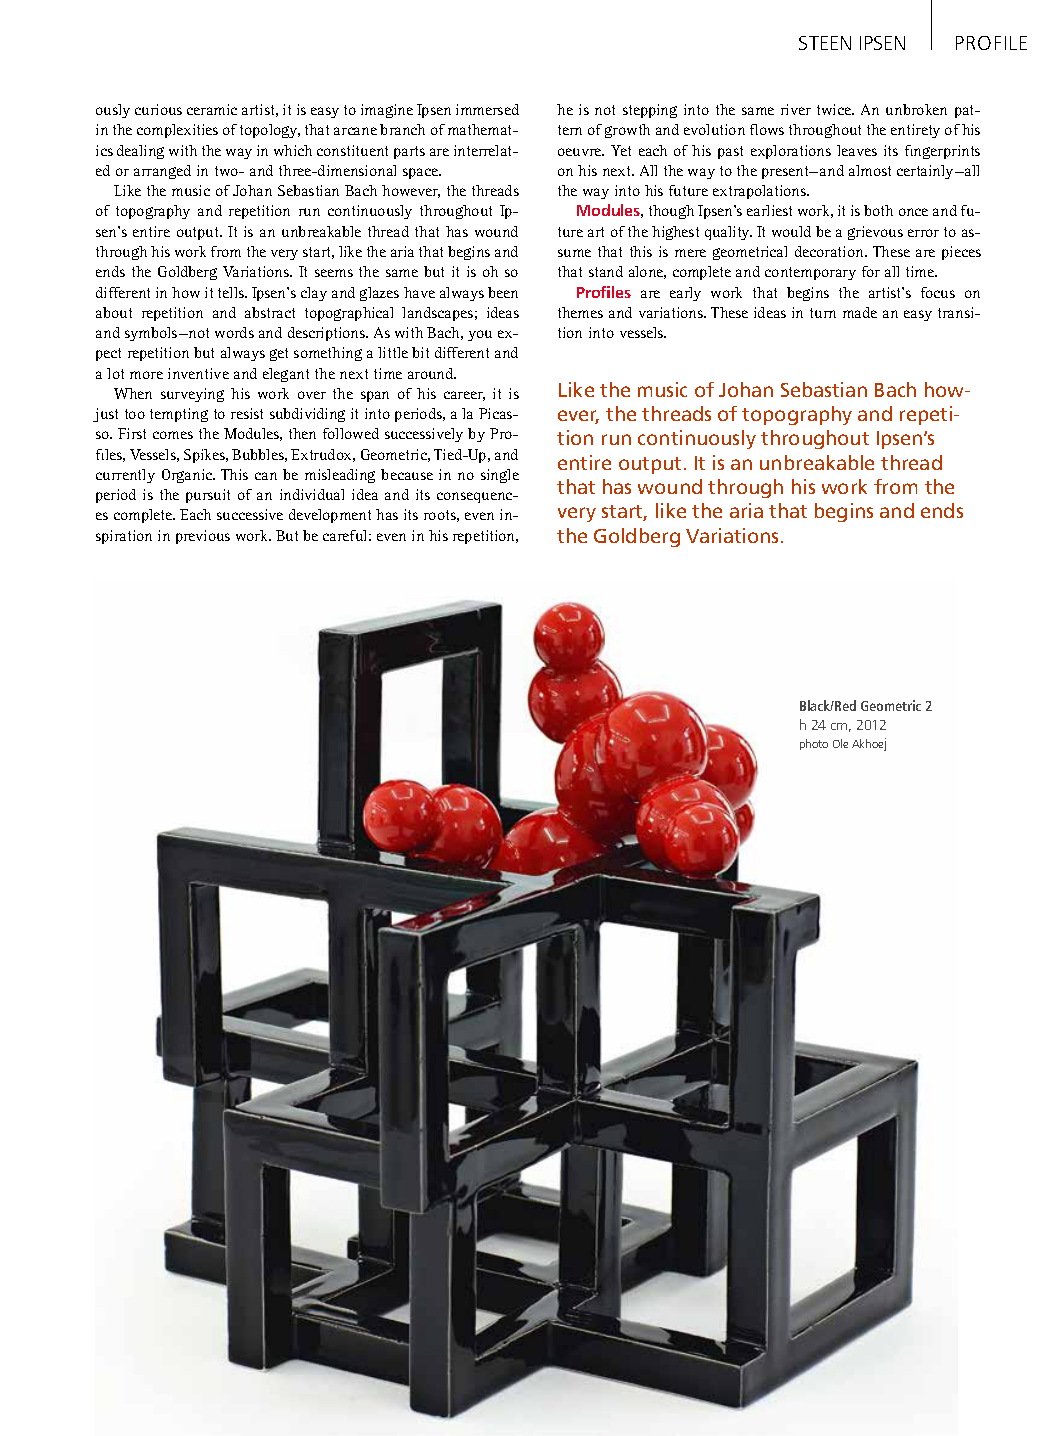  What do you see at coordinates (825, 43) in the screenshot?
I see `Steen` at bounding box center [825, 43].
